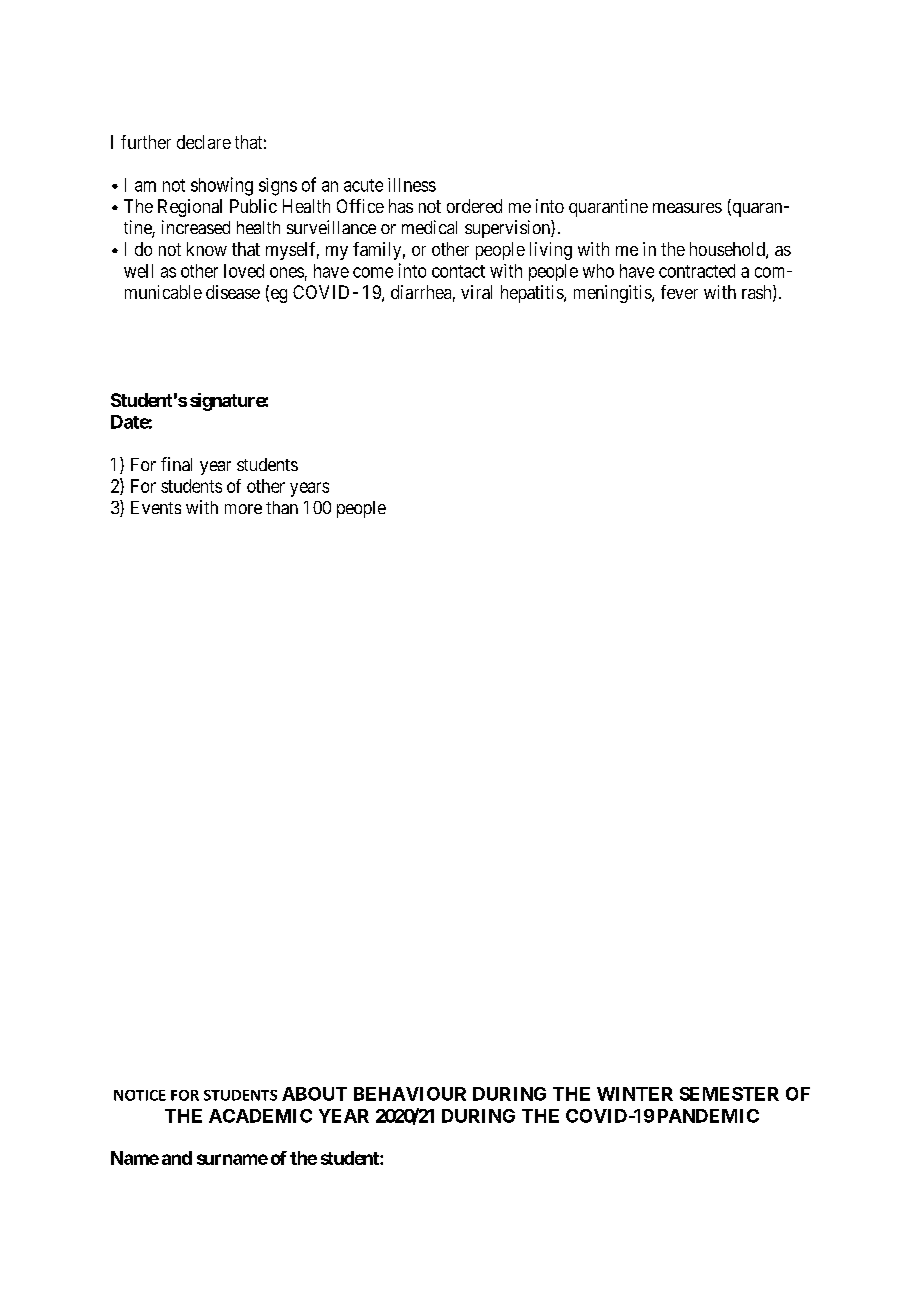 This page has height=1309, width=924. I want to click on fever, so click(679, 292).
